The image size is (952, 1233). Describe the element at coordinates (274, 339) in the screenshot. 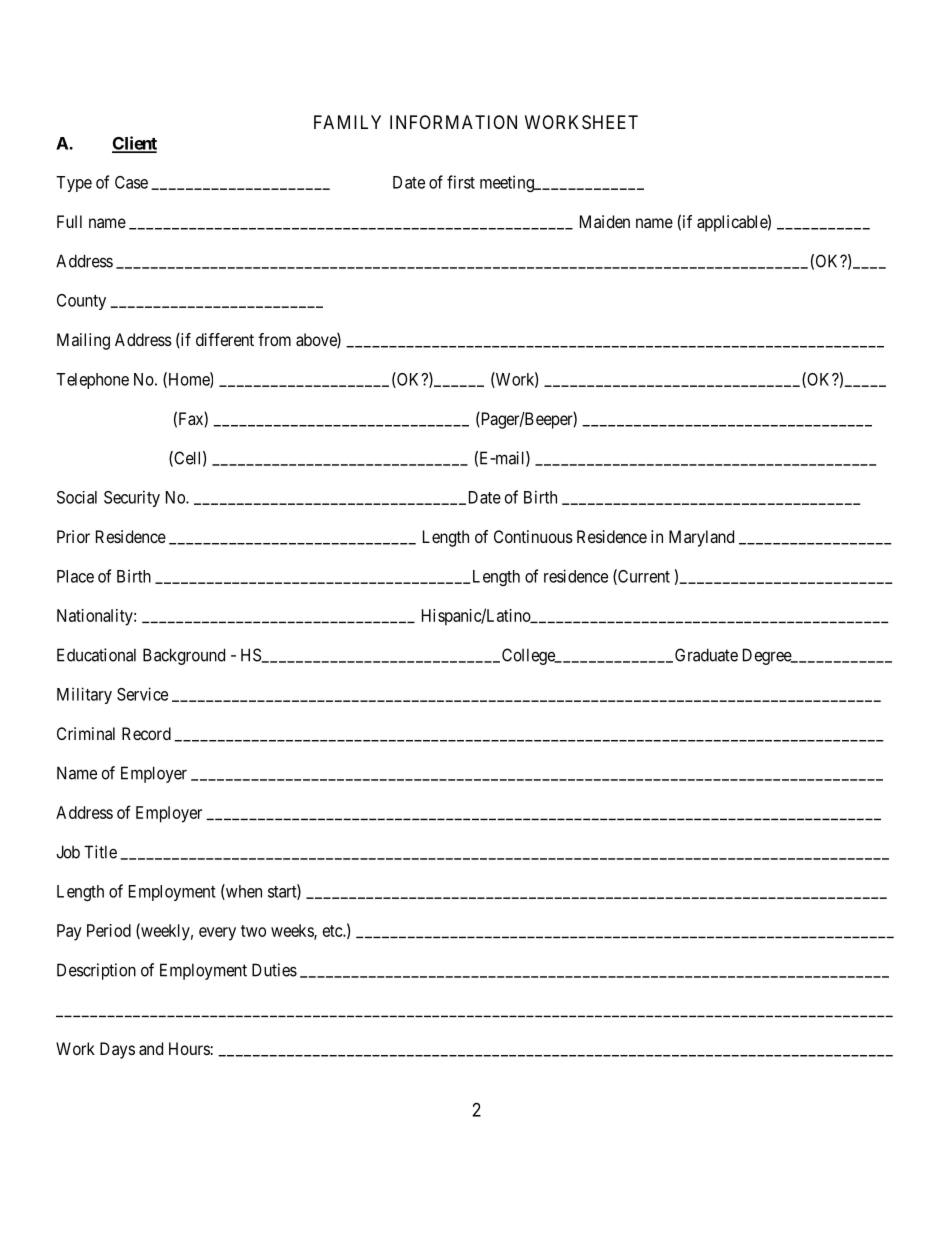

I see `from` at that location.
